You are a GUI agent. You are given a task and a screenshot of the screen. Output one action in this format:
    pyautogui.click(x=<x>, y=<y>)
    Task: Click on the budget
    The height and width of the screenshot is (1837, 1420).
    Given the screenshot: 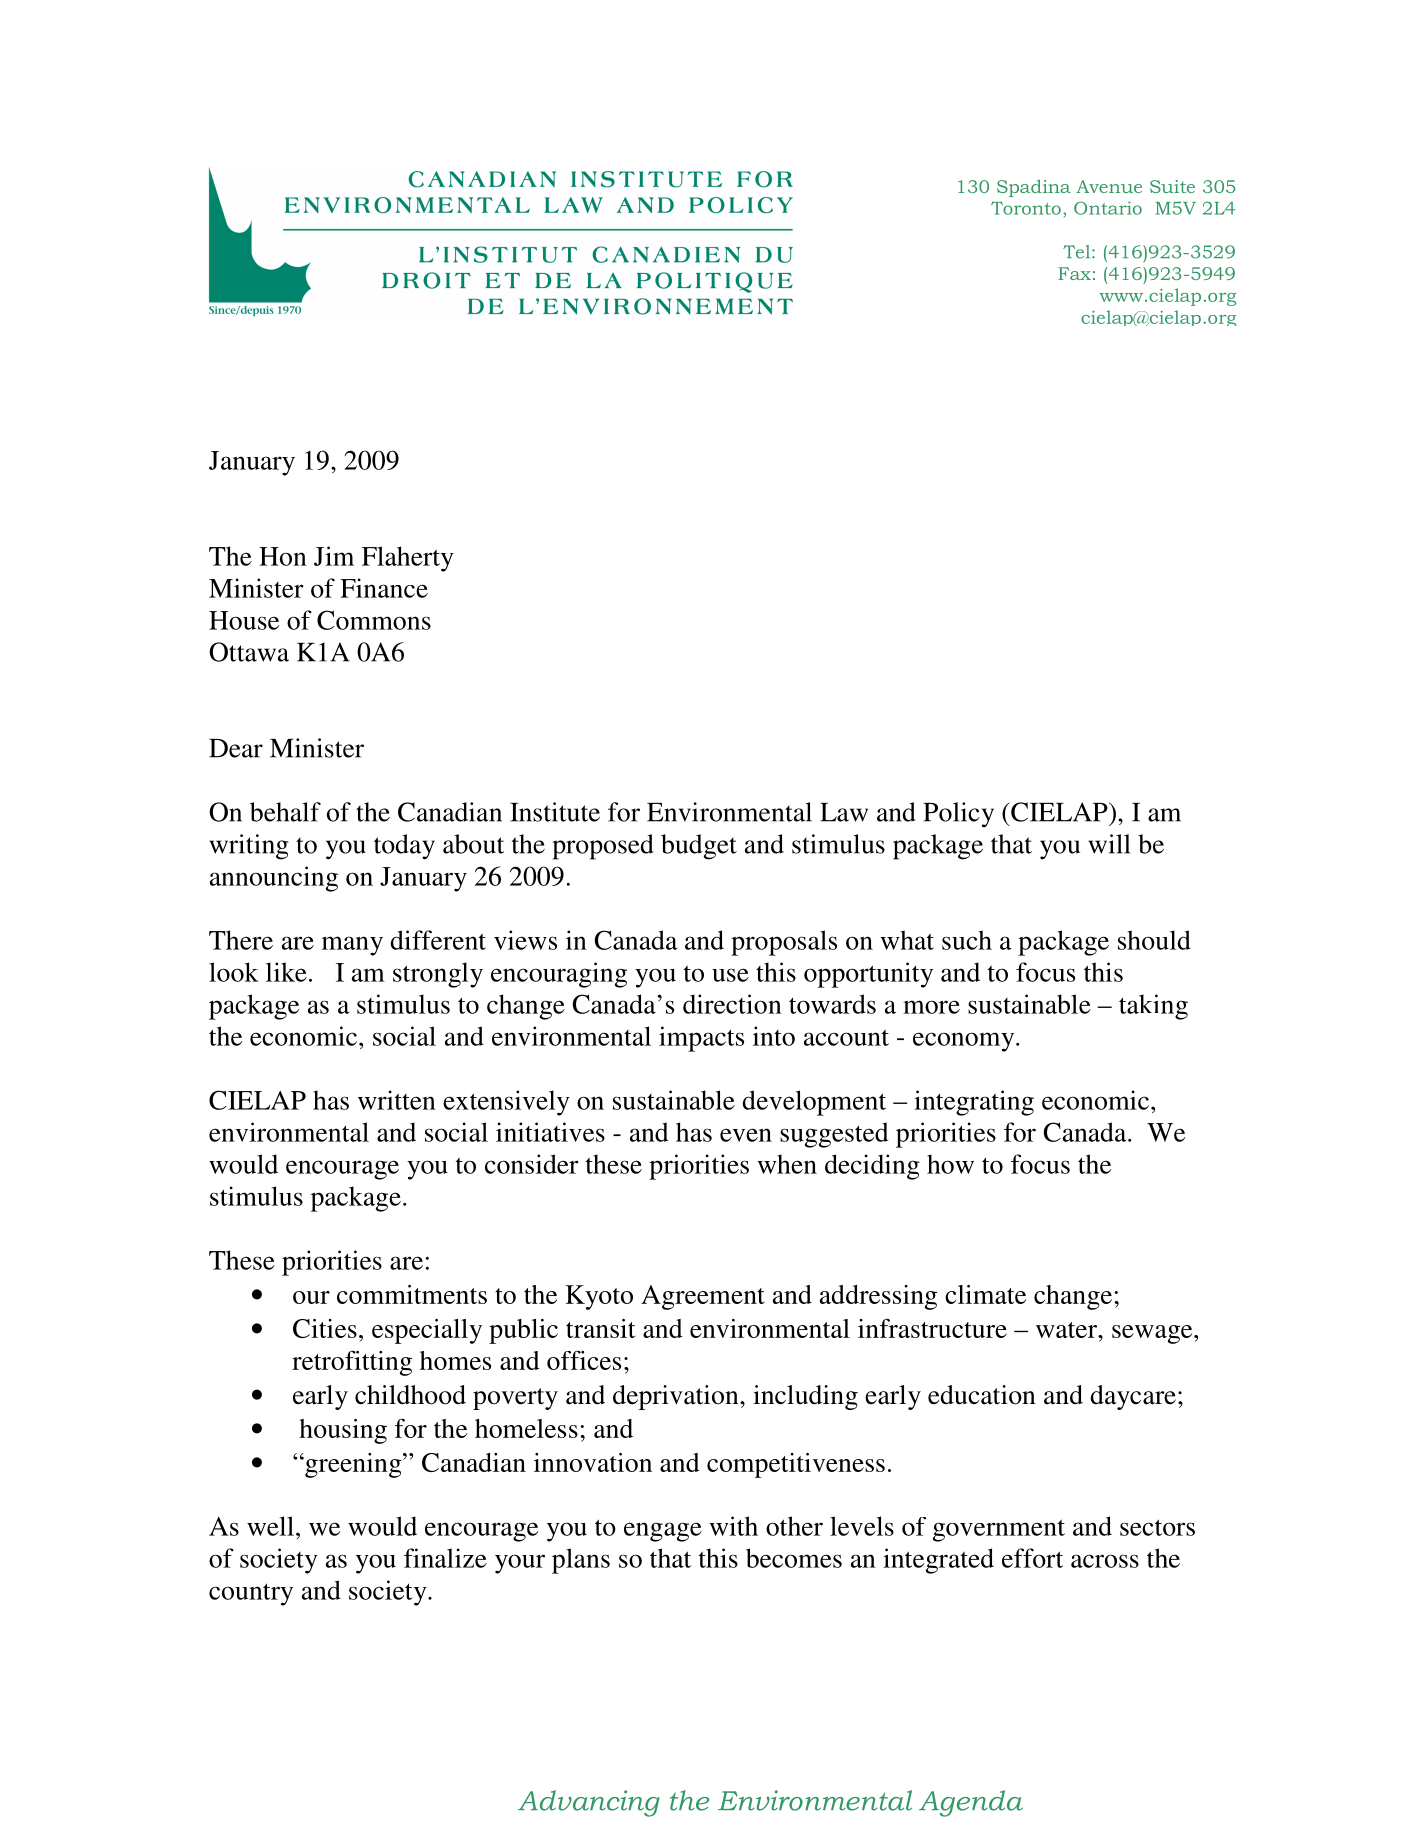 What is the action you would take?
    pyautogui.click(x=699, y=847)
